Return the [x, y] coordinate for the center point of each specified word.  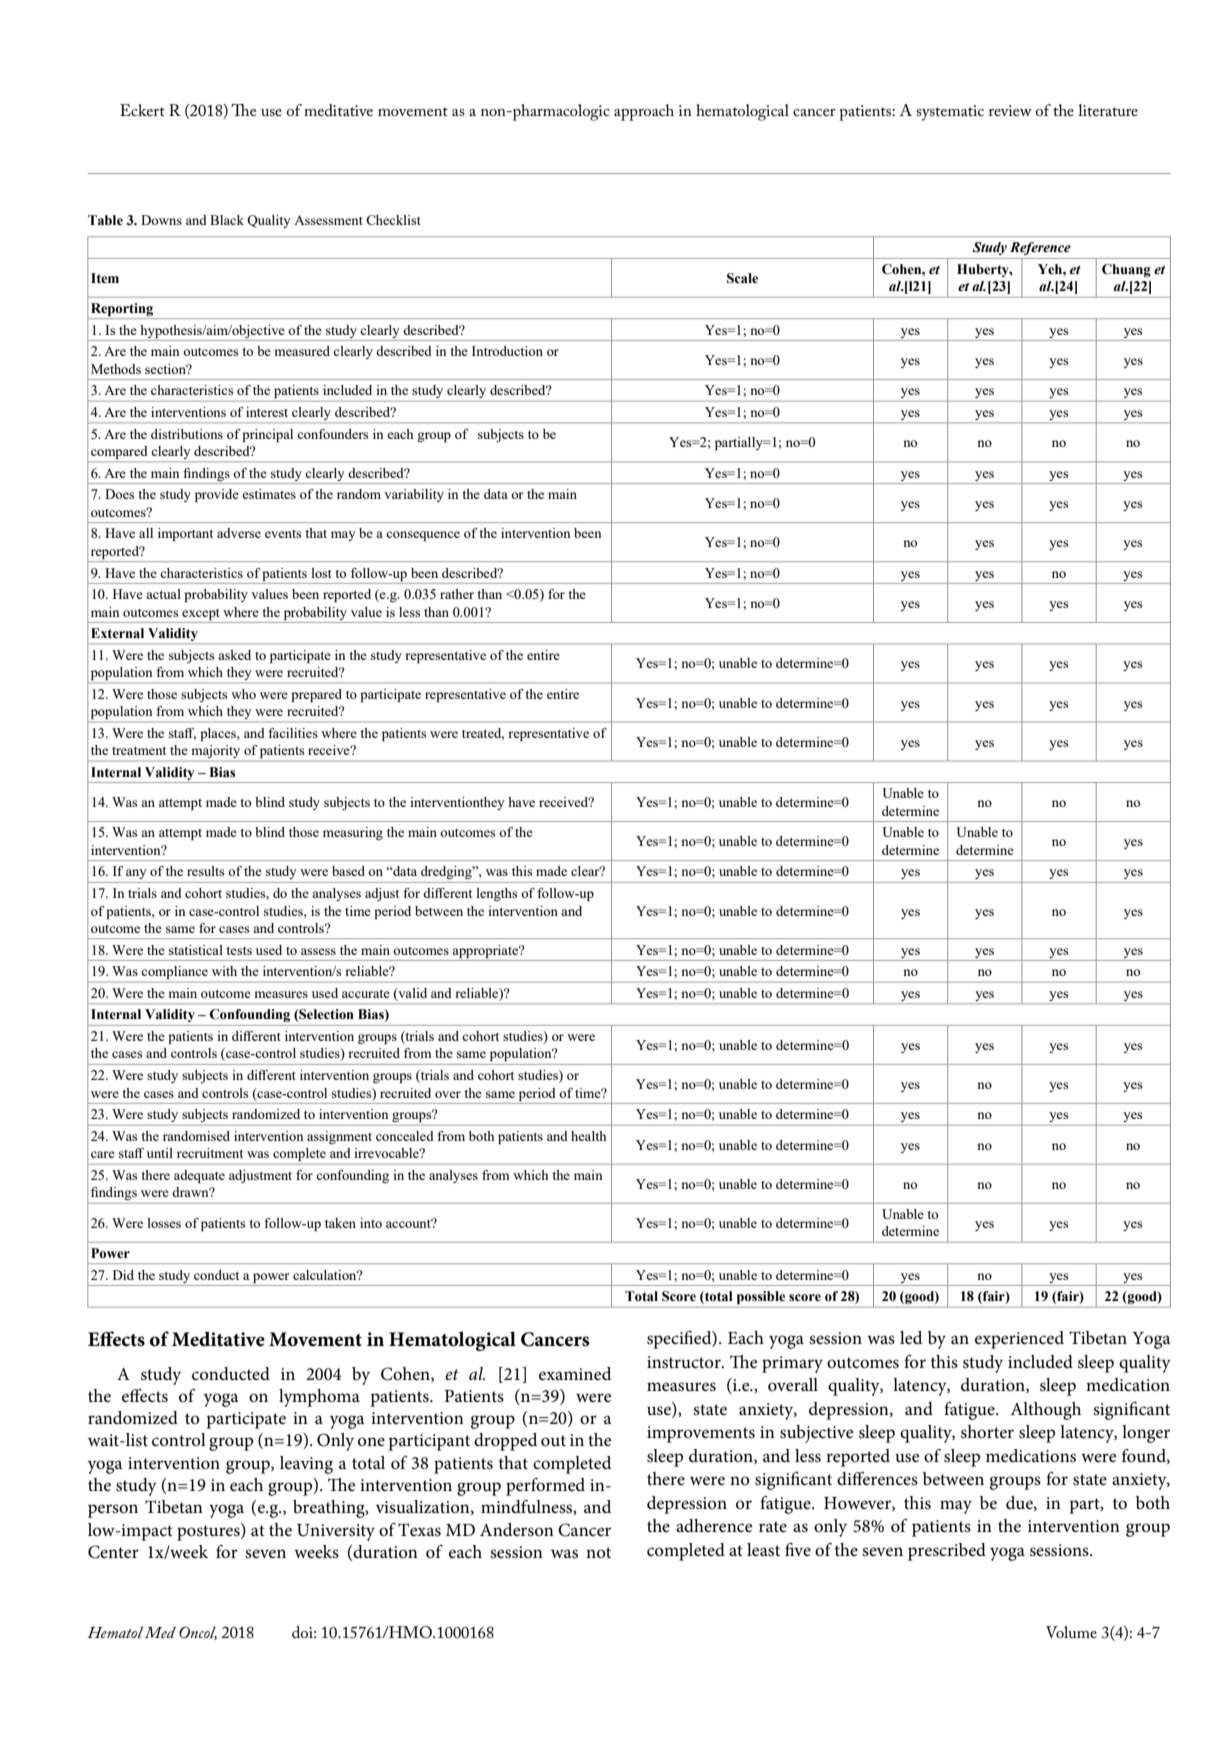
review [1010, 110]
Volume [1071, 1632]
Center [113, 1552]
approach [644, 112]
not [598, 1552]
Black [227, 220]
